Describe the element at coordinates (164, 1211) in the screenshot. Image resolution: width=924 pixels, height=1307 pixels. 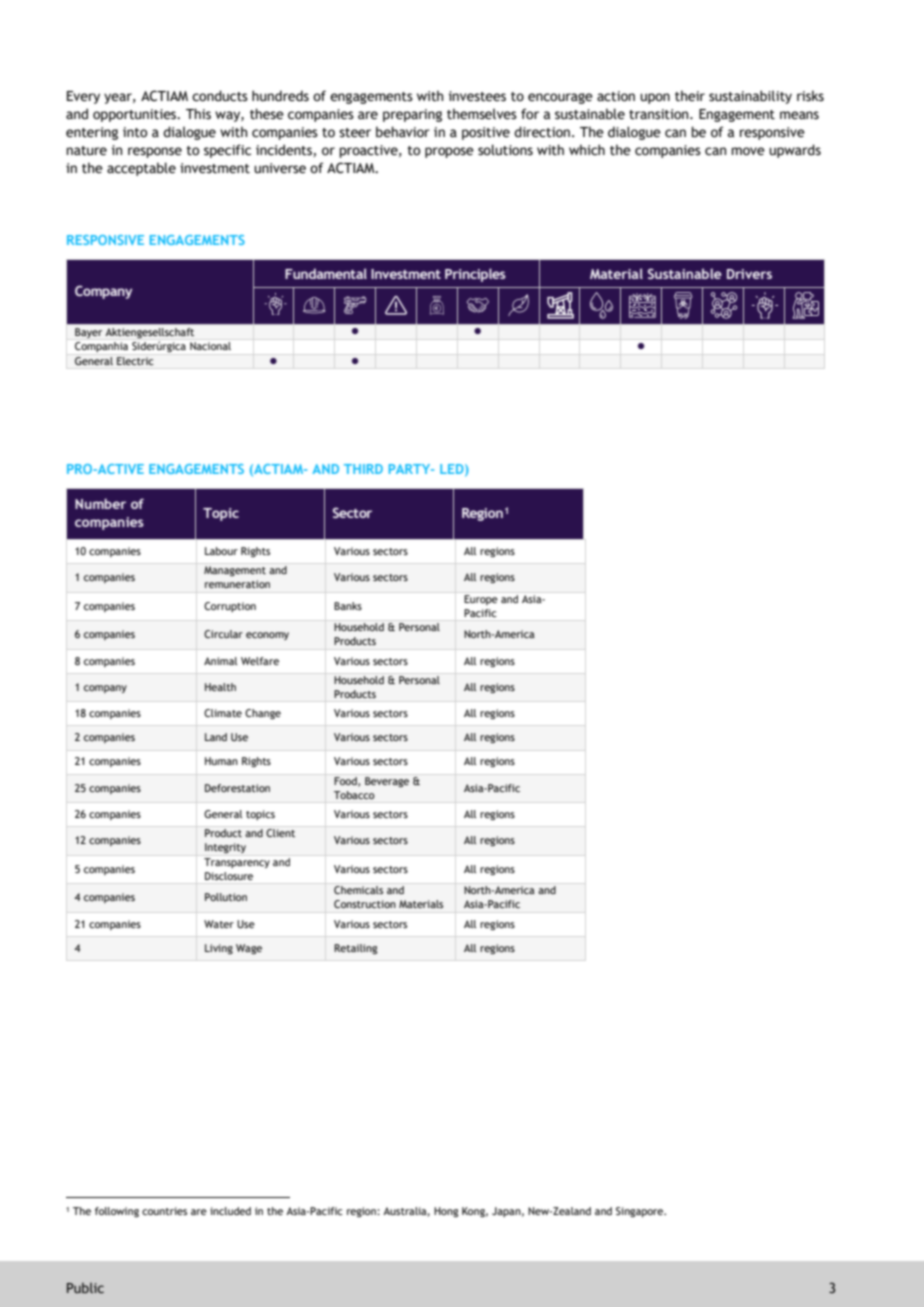
I see `countries` at that location.
